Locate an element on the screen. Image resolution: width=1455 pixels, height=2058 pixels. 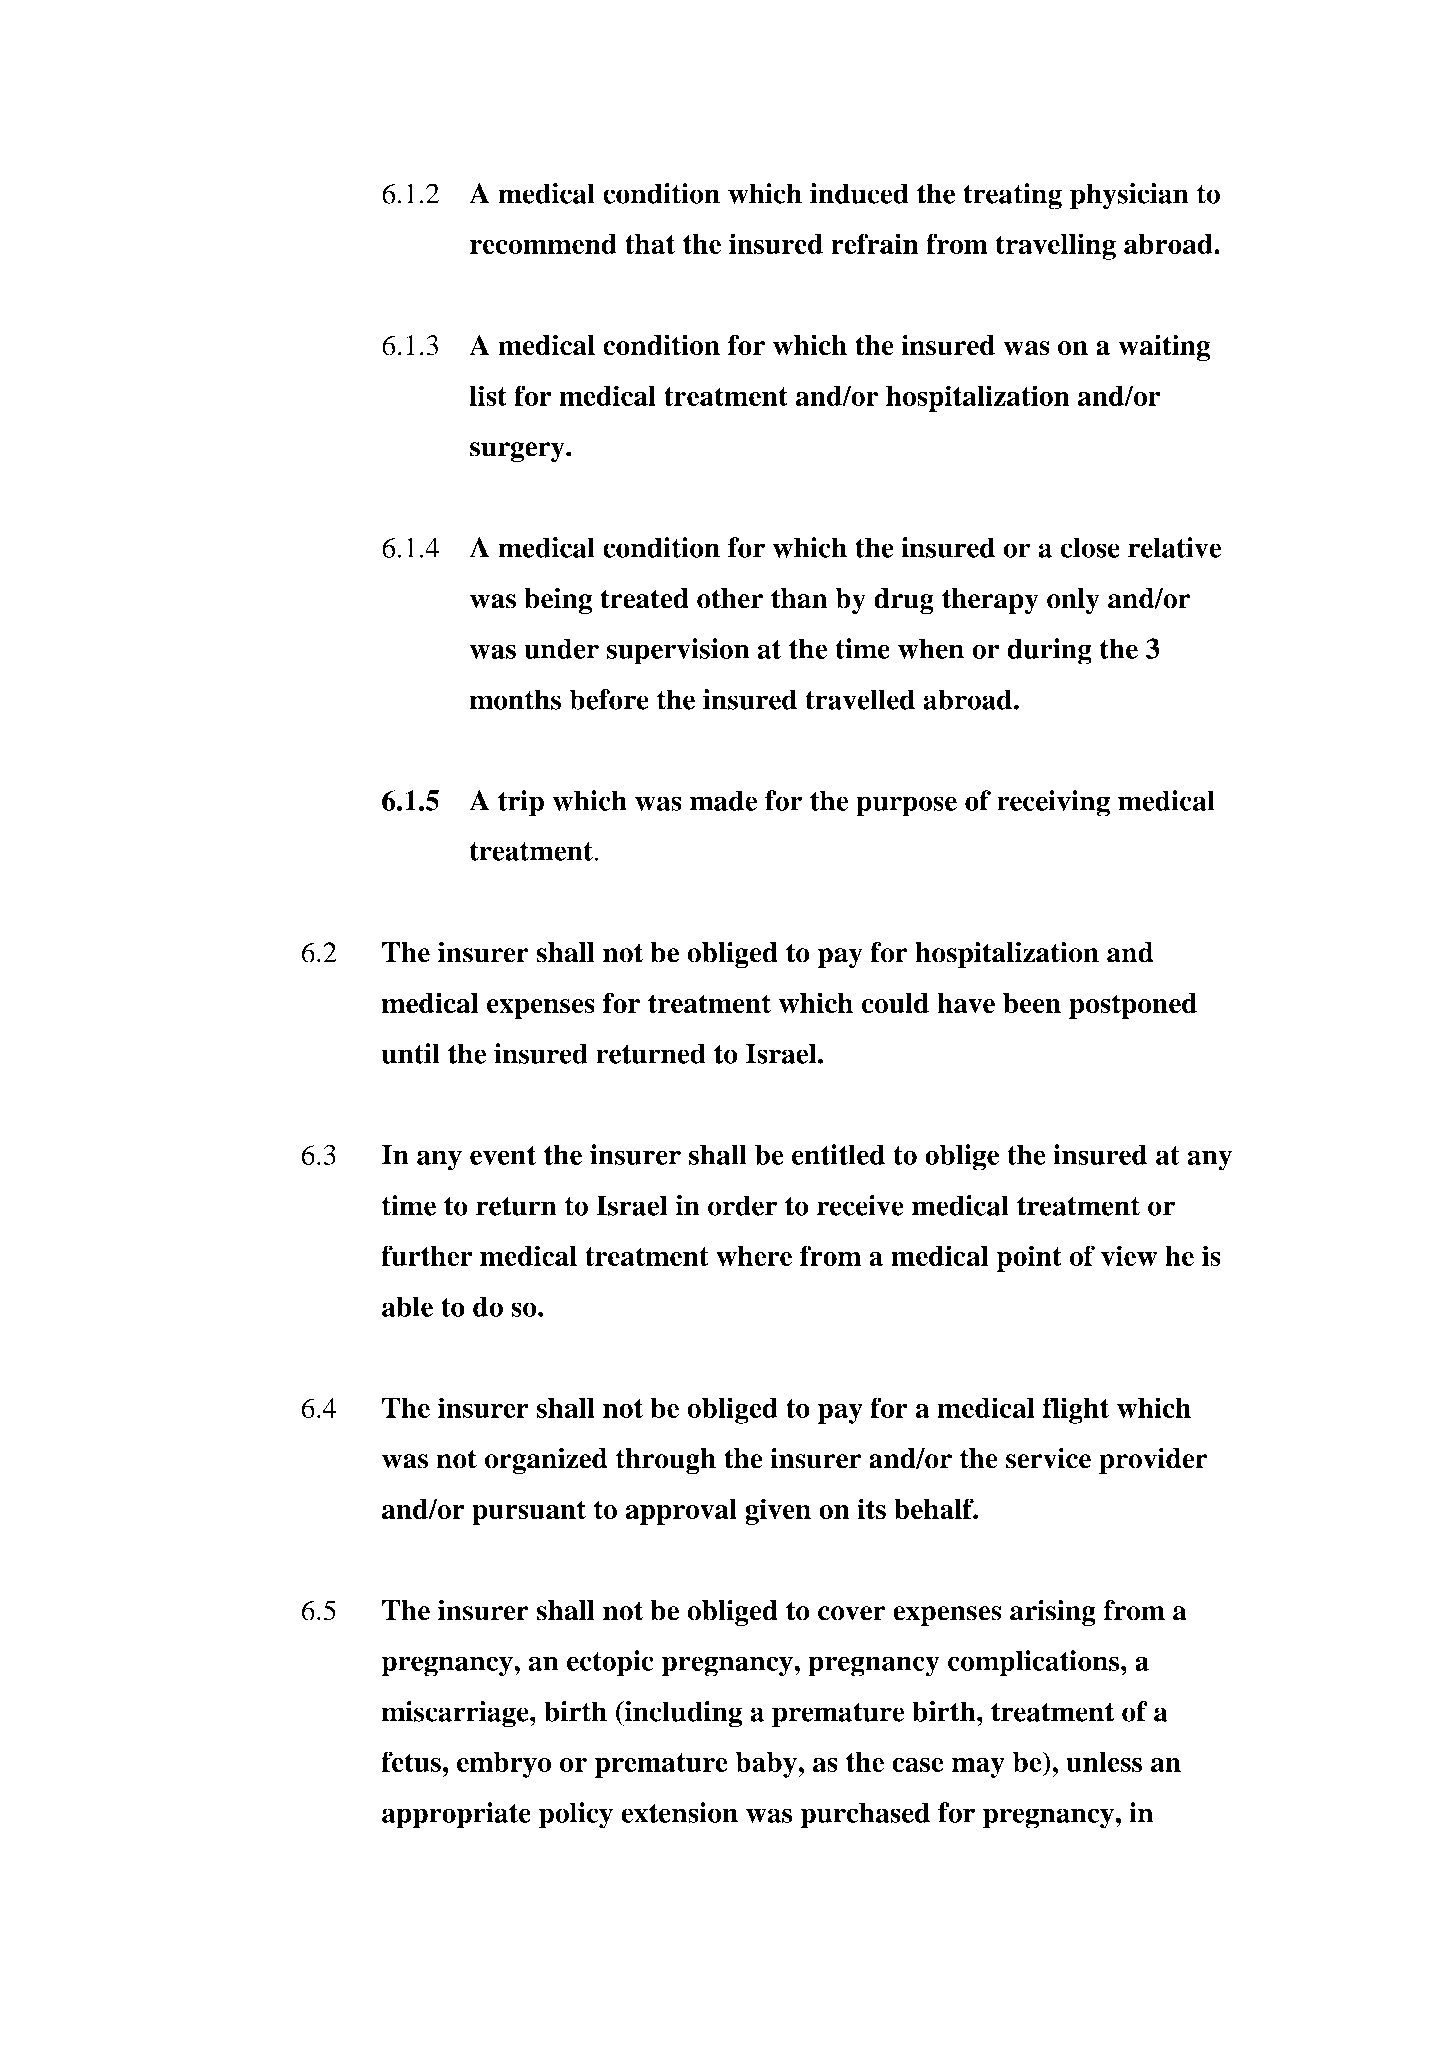
induced is located at coordinates (859, 193).
